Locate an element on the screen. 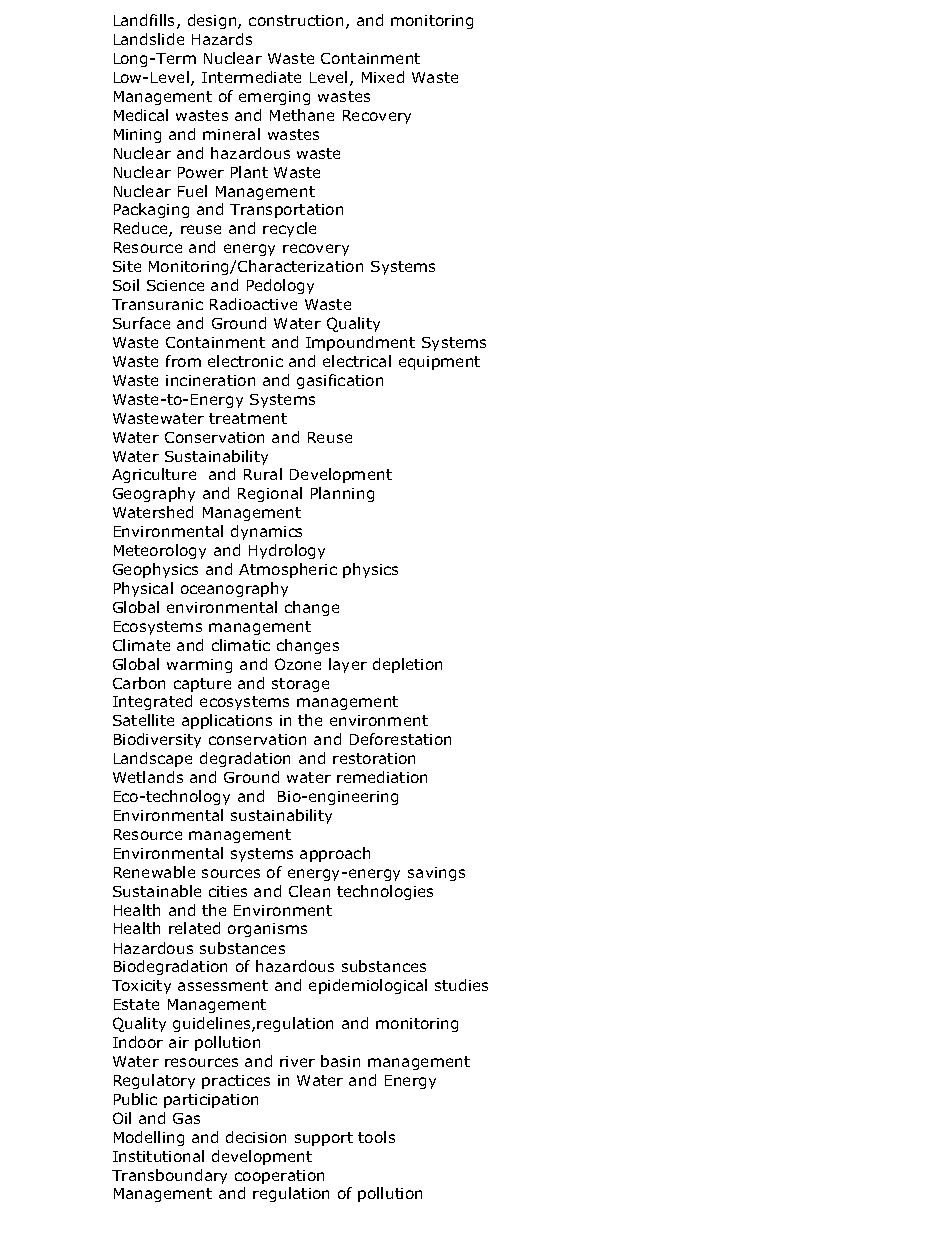  Clean is located at coordinates (309, 891).
